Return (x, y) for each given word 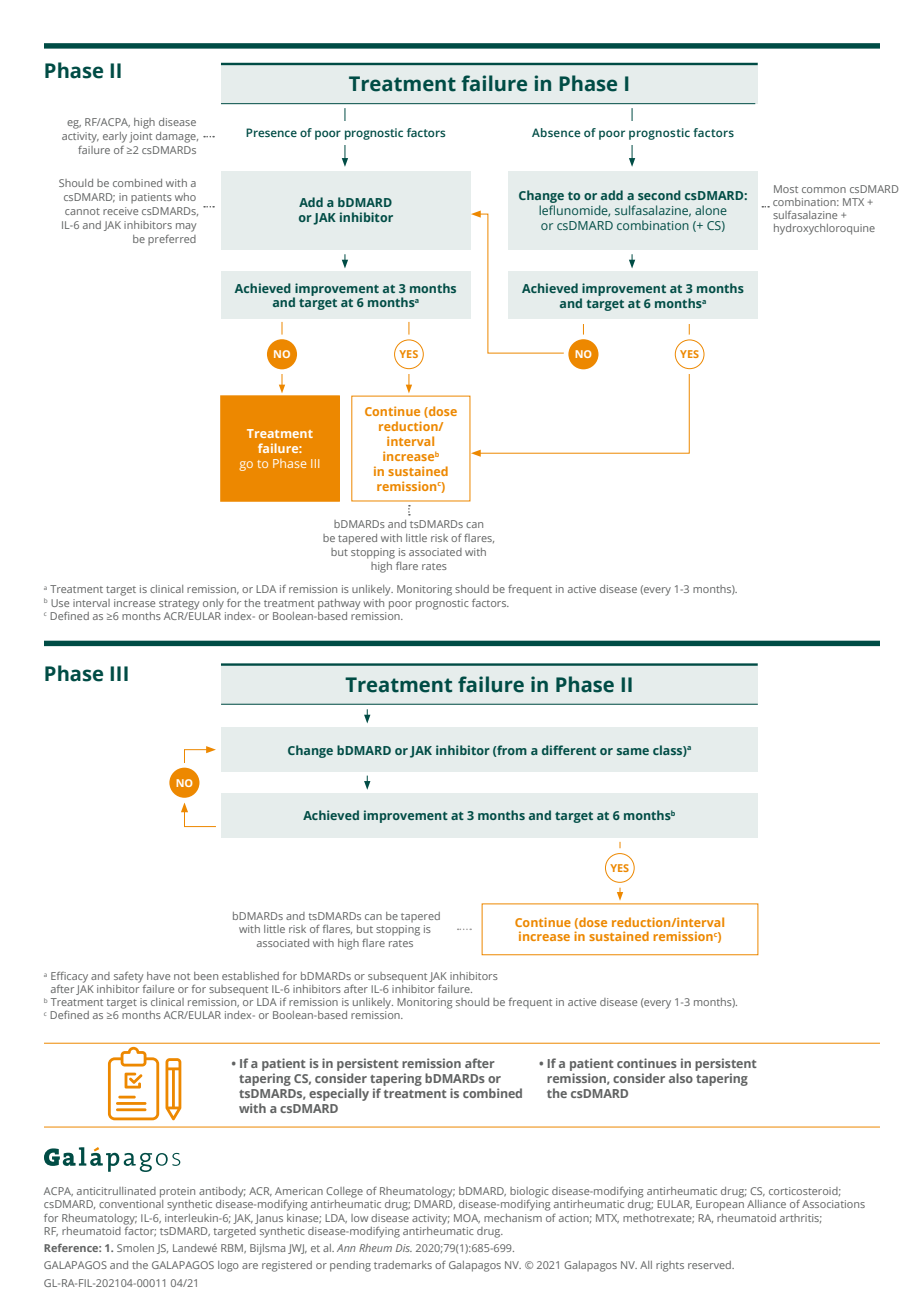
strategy (179, 605)
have (158, 976)
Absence (556, 132)
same (633, 751)
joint (140, 137)
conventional (131, 1204)
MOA (467, 1219)
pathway (339, 604)
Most (786, 189)
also (681, 1078)
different (569, 750)
